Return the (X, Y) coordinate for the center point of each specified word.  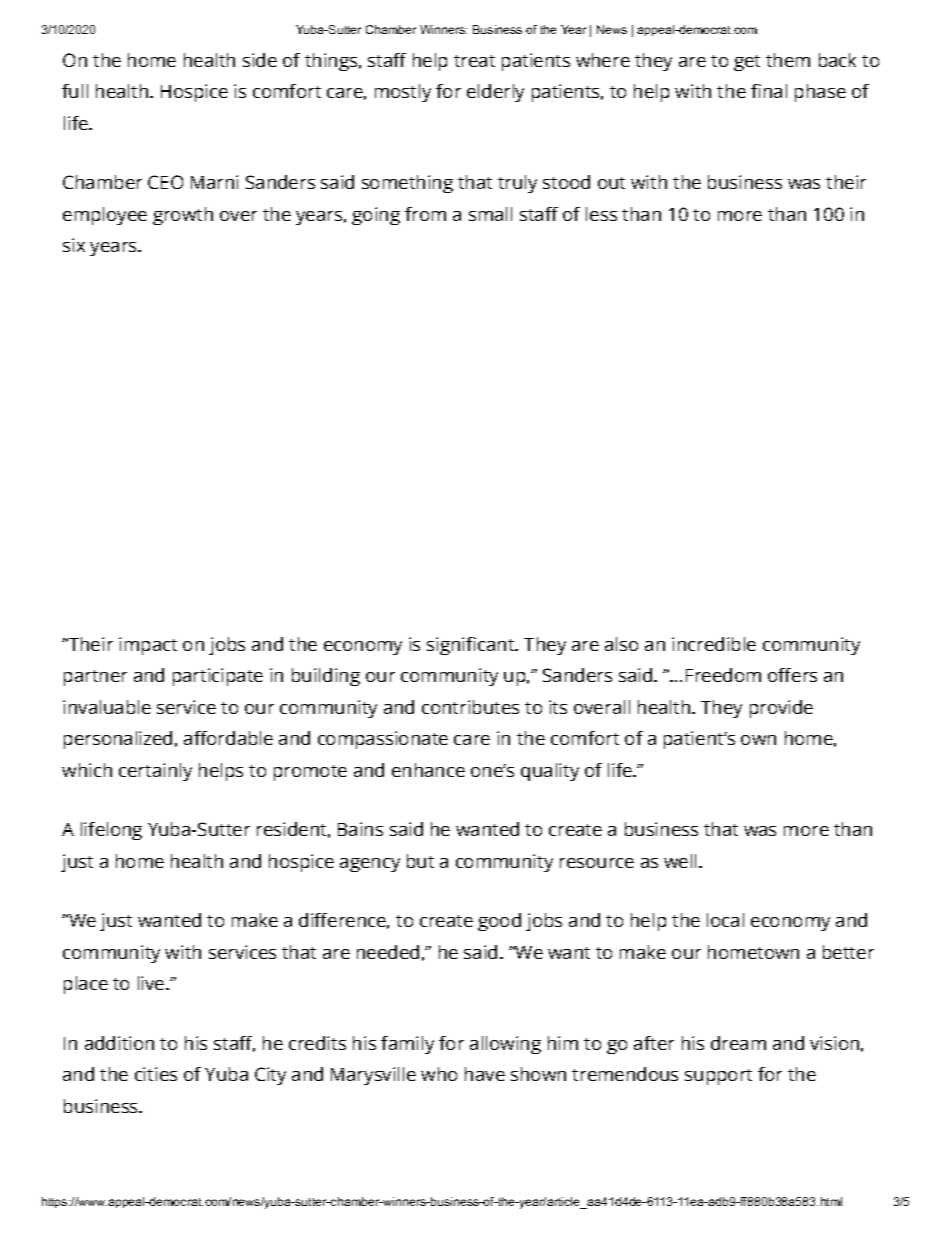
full (75, 91)
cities (156, 1074)
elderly (495, 93)
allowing (505, 1045)
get (747, 63)
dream (738, 1043)
